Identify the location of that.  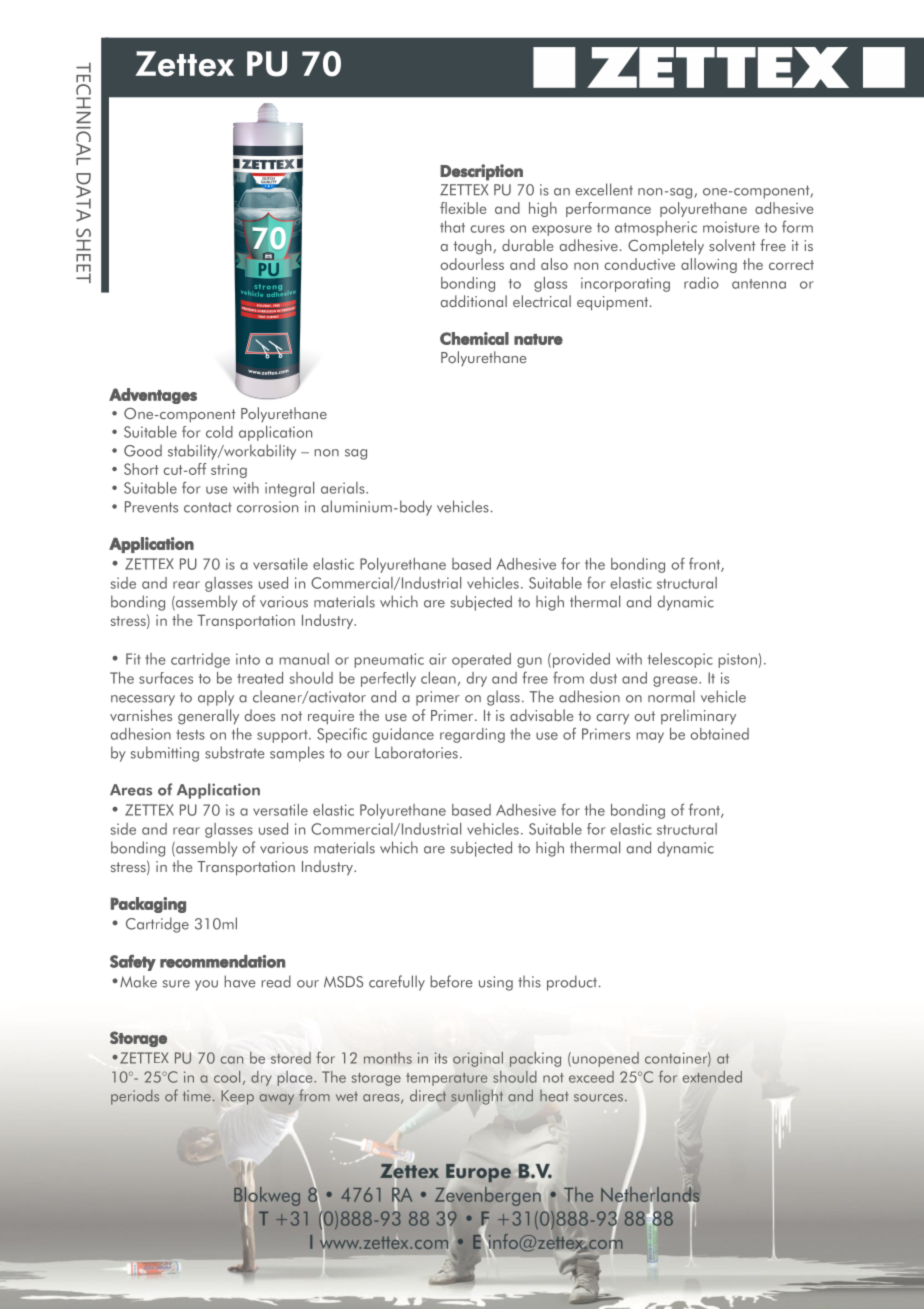
(452, 227).
